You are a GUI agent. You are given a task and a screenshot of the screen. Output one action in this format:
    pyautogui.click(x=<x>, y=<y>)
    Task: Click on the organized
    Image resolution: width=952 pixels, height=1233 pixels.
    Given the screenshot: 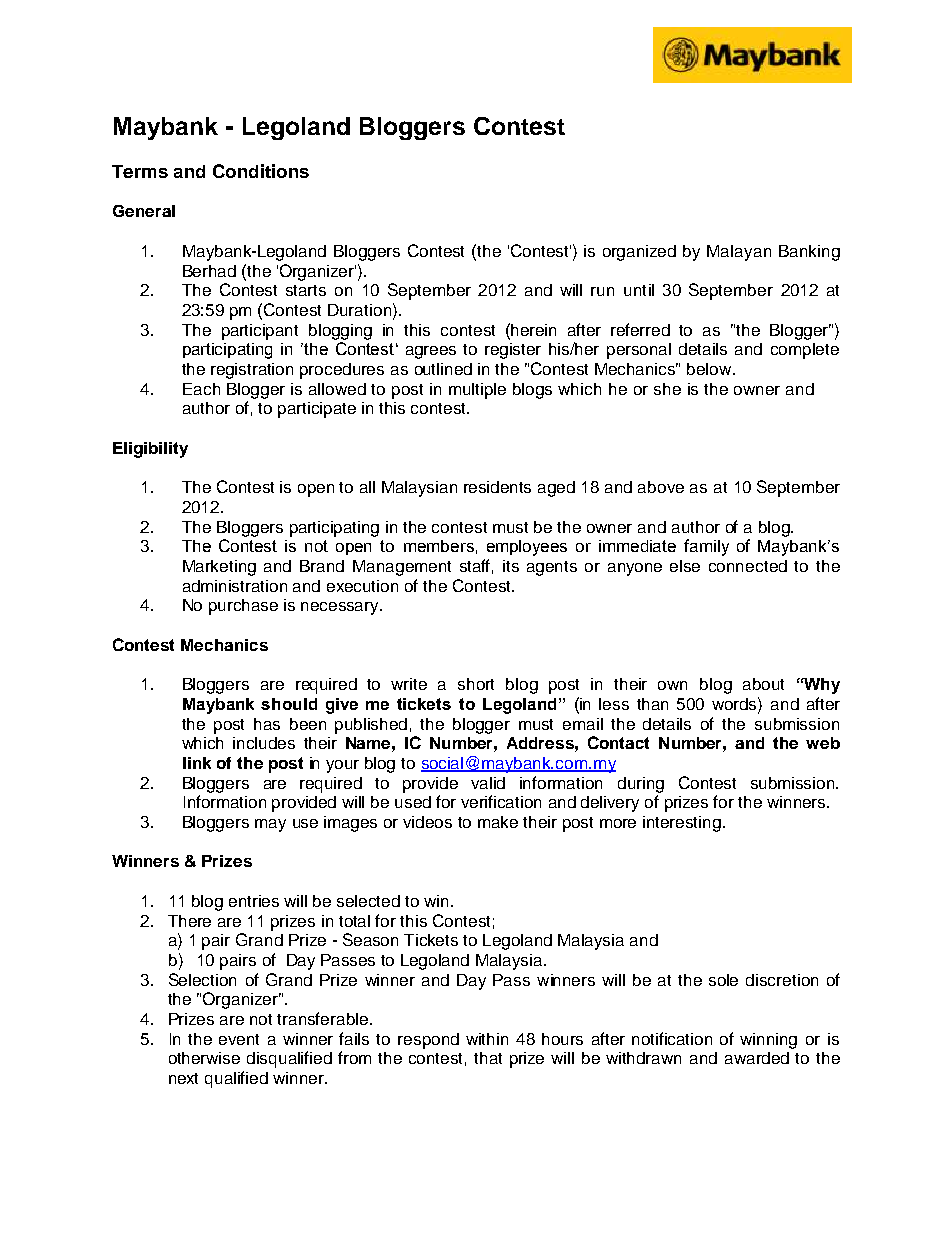 What is the action you would take?
    pyautogui.click(x=639, y=253)
